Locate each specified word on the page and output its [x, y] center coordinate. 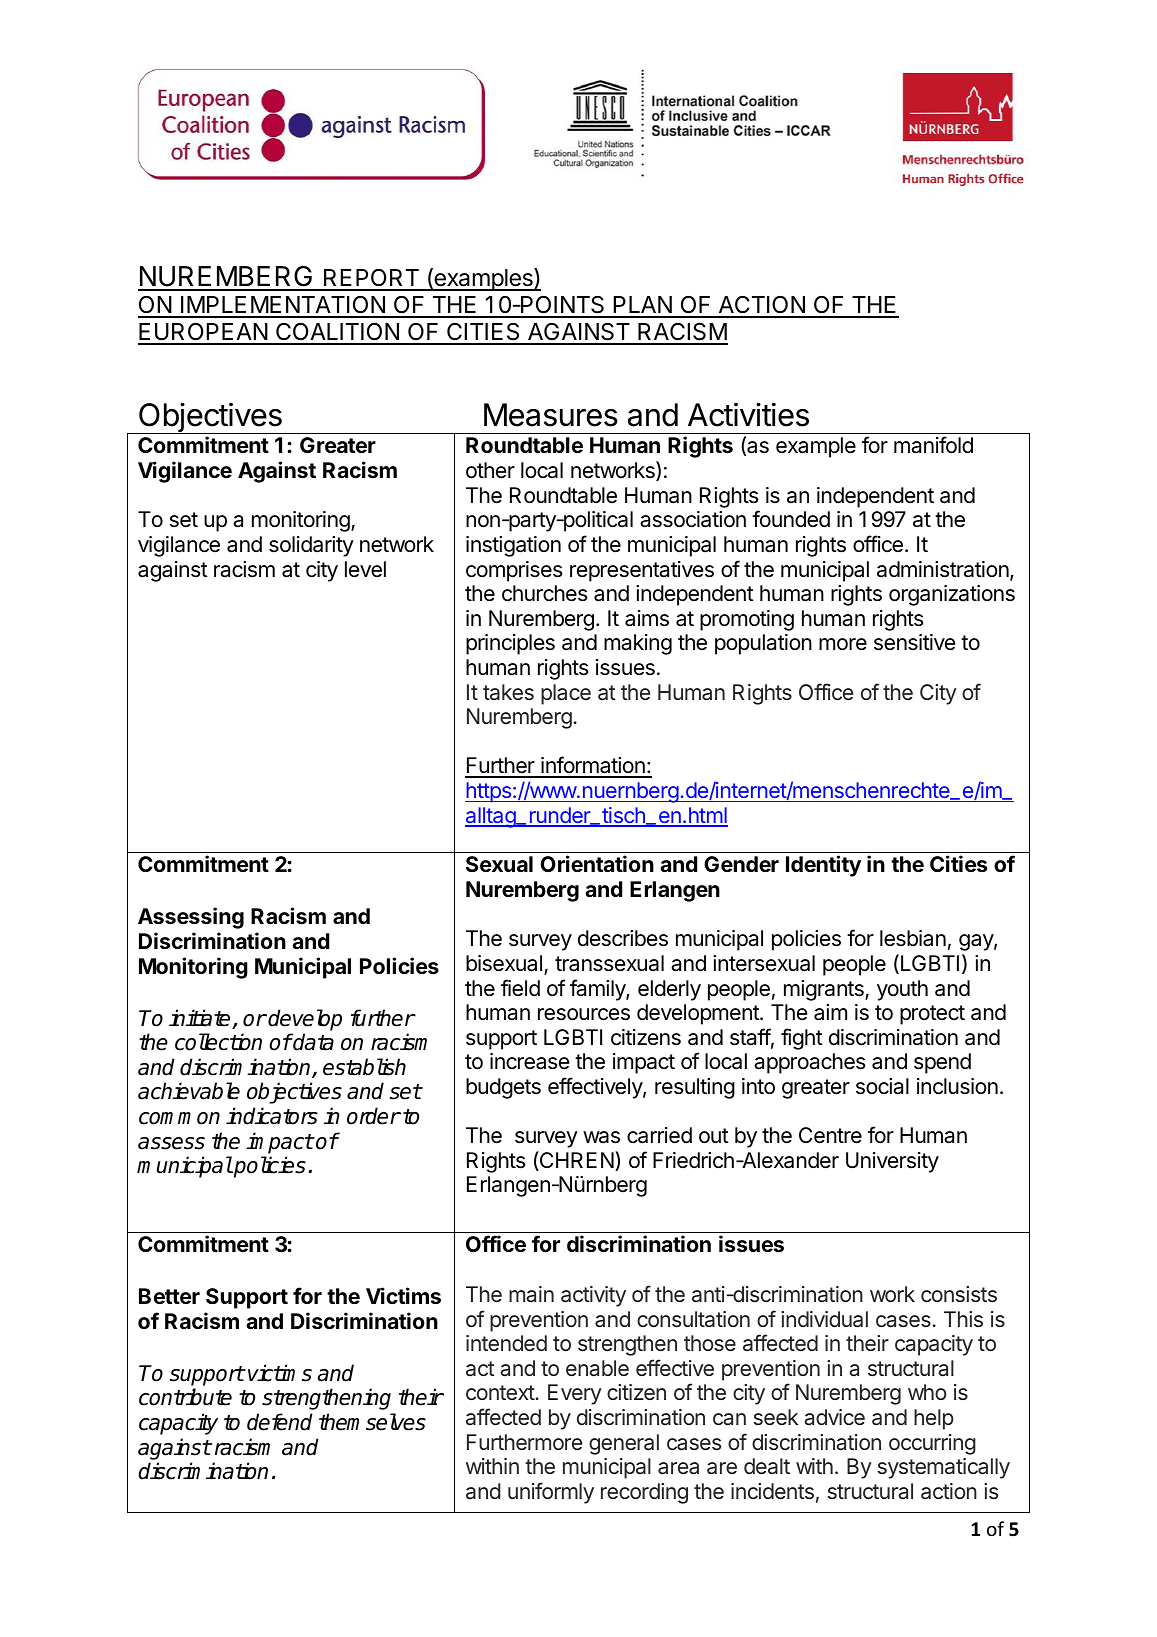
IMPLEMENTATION [283, 306]
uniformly [551, 1493]
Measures [551, 415]
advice [834, 1417]
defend [280, 1422]
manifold [933, 445]
